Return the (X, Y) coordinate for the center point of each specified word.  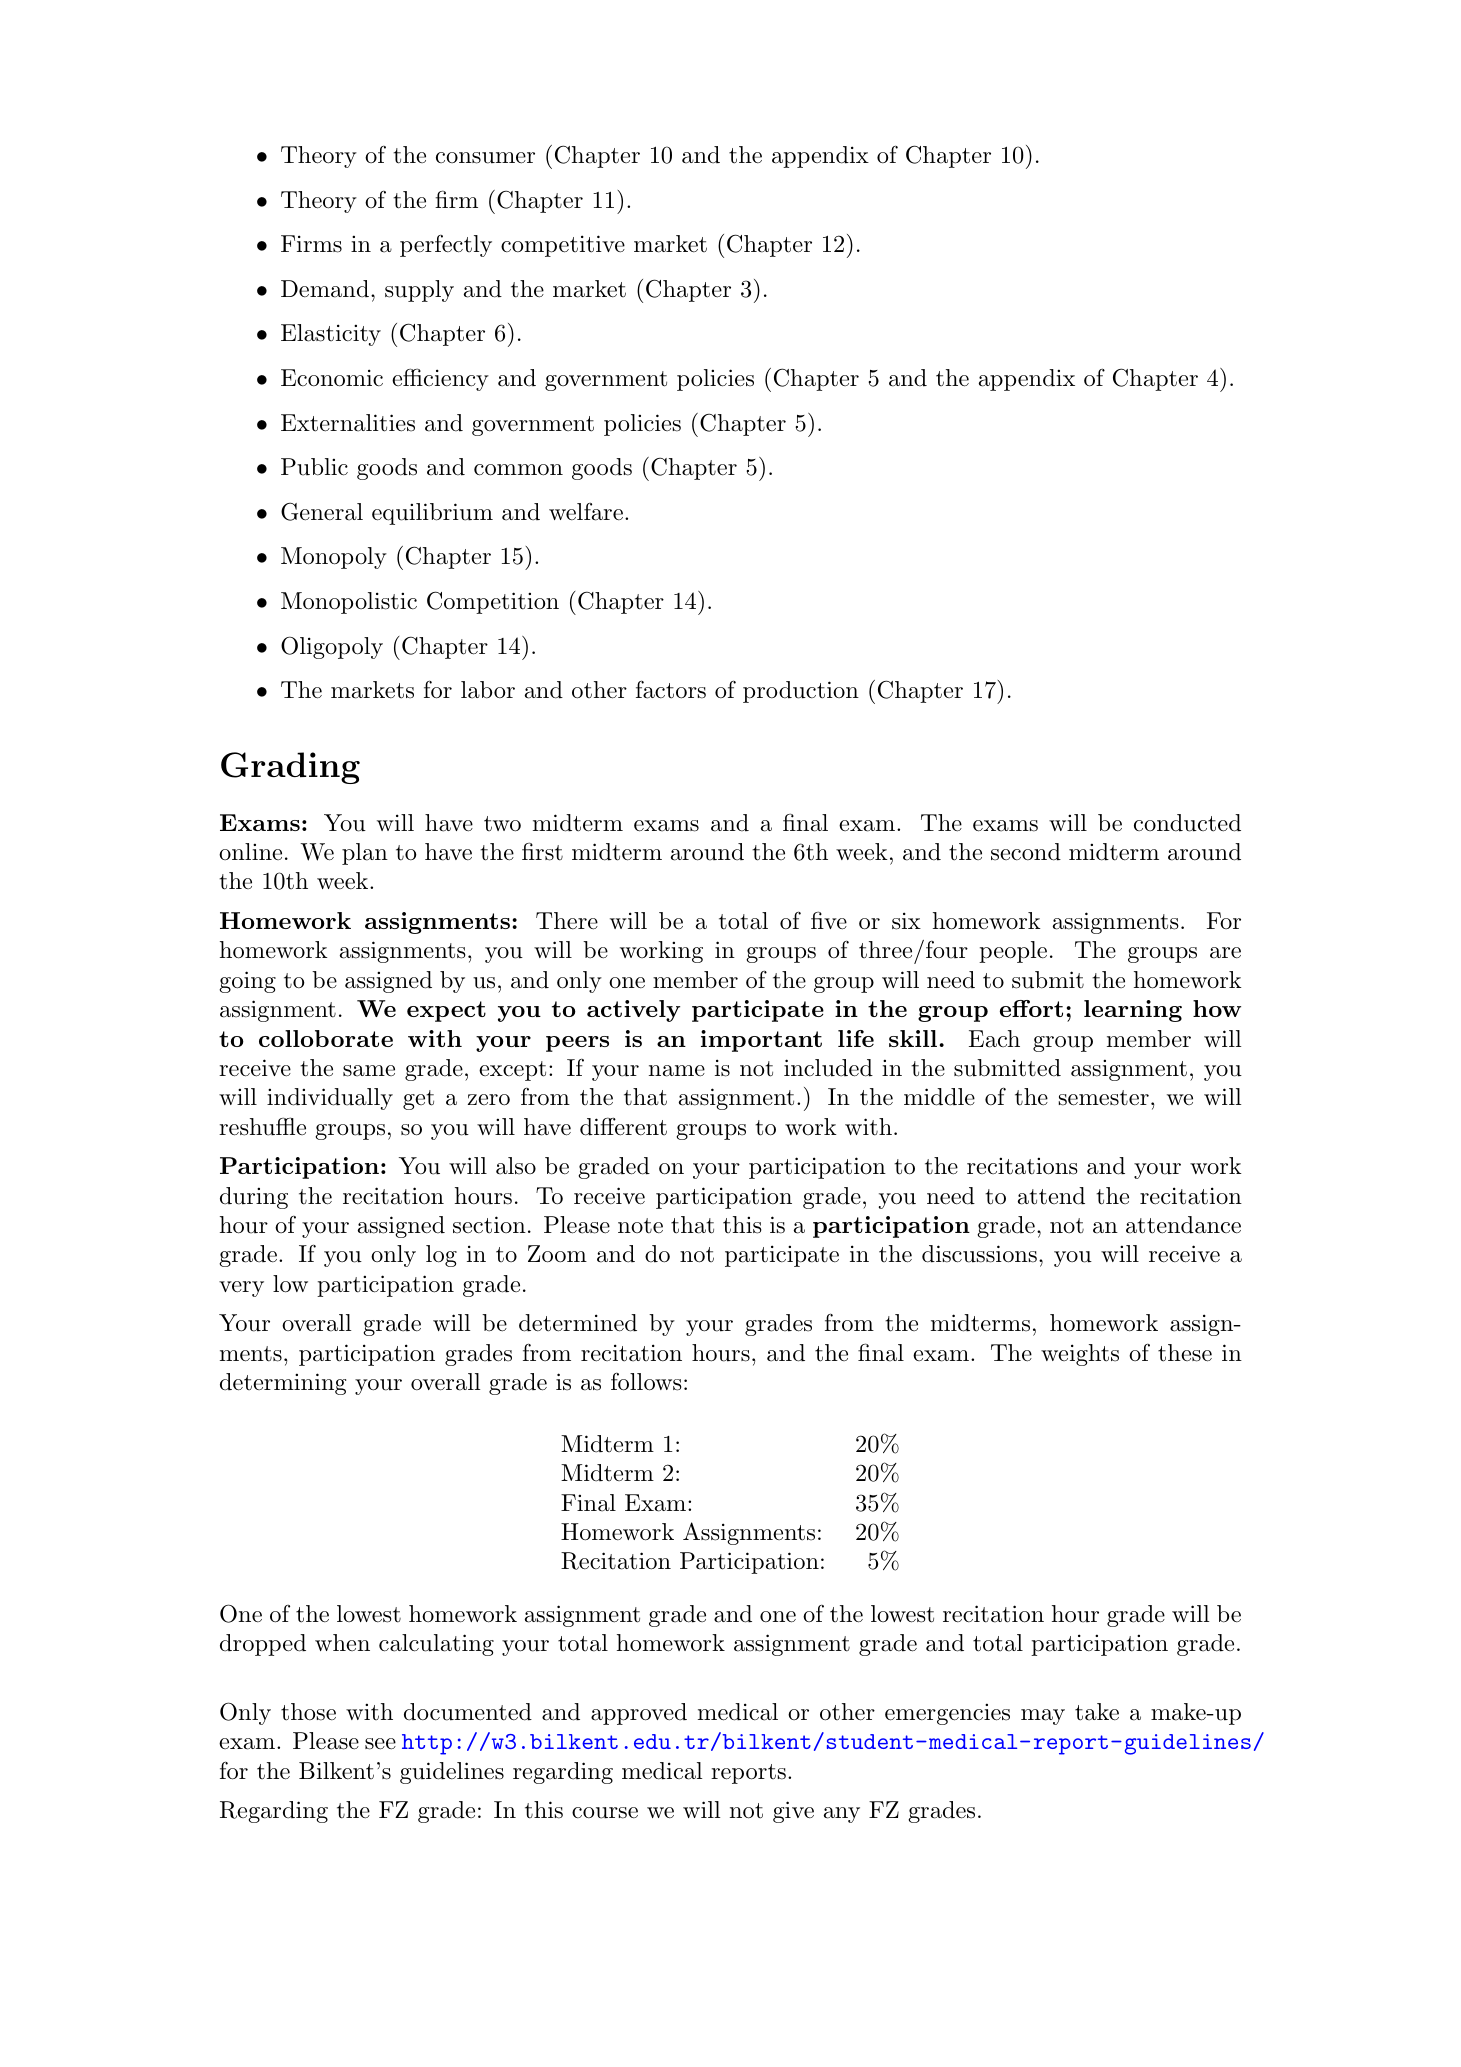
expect (446, 1011)
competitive (563, 246)
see (380, 1744)
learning (1133, 1011)
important (761, 1041)
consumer (485, 158)
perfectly (446, 246)
